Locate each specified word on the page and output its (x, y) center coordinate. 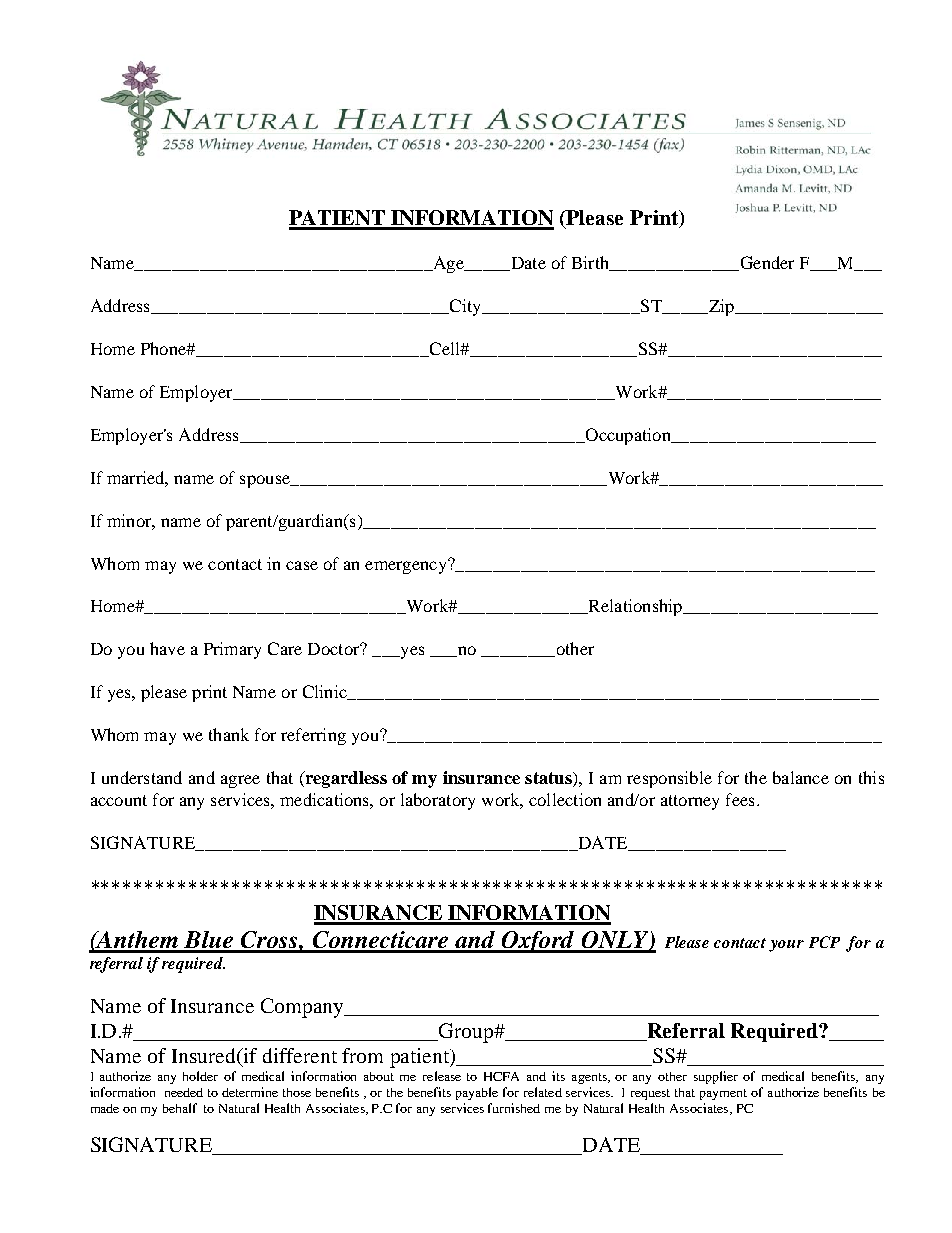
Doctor (335, 649)
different (300, 1055)
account (119, 800)
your (786, 946)
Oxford (538, 942)
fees (740, 799)
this (871, 777)
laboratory (438, 801)
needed (184, 1092)
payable (477, 1093)
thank (229, 734)
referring (313, 736)
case (302, 565)
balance (801, 777)
